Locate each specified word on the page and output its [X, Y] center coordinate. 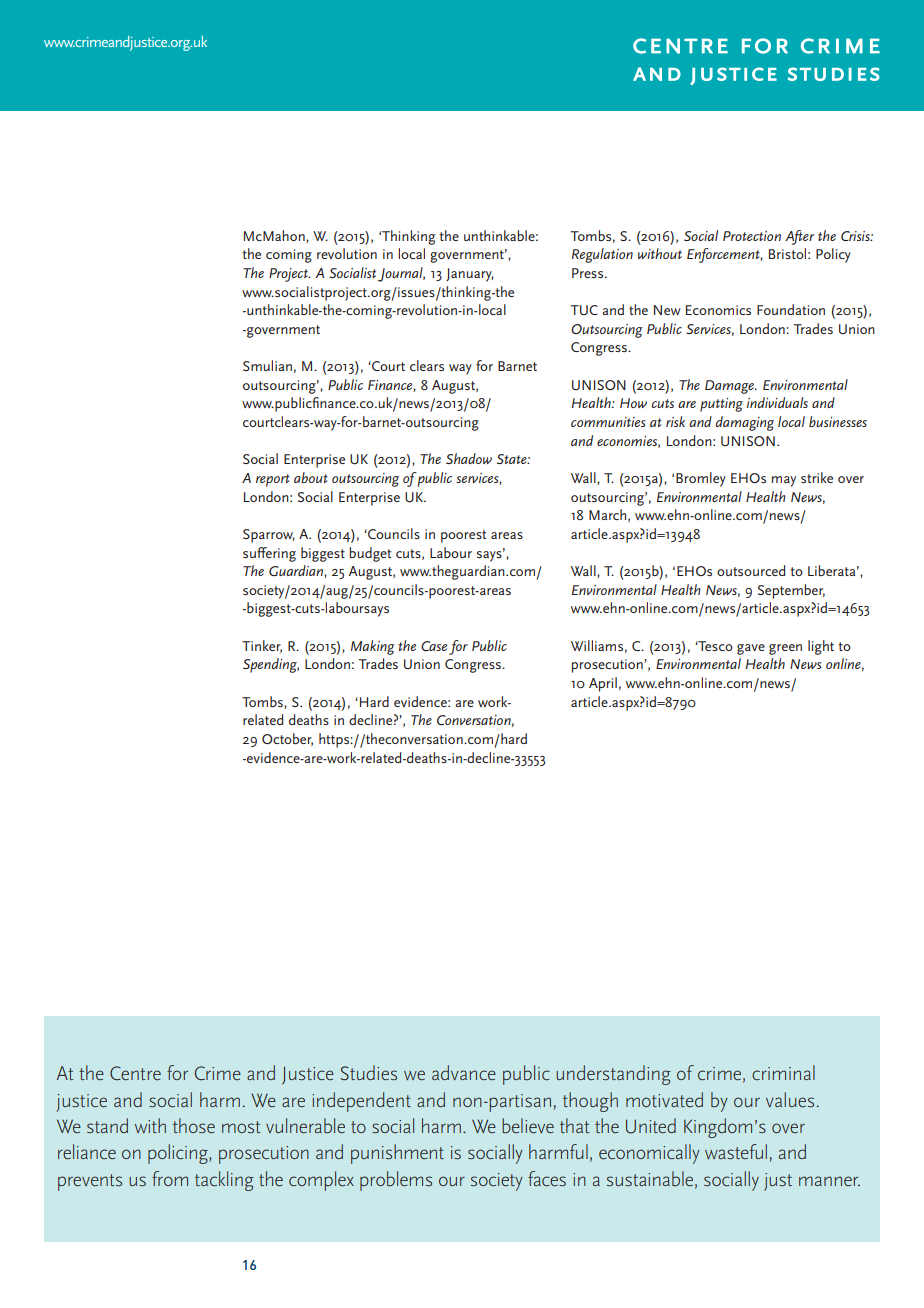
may [784, 481]
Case [434, 646]
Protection [752, 236]
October [287, 739]
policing [179, 1154]
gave [751, 649]
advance [464, 1072]
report [273, 480]
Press [589, 273]
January [470, 275]
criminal [783, 1072]
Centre [135, 1073]
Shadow [469, 458]
